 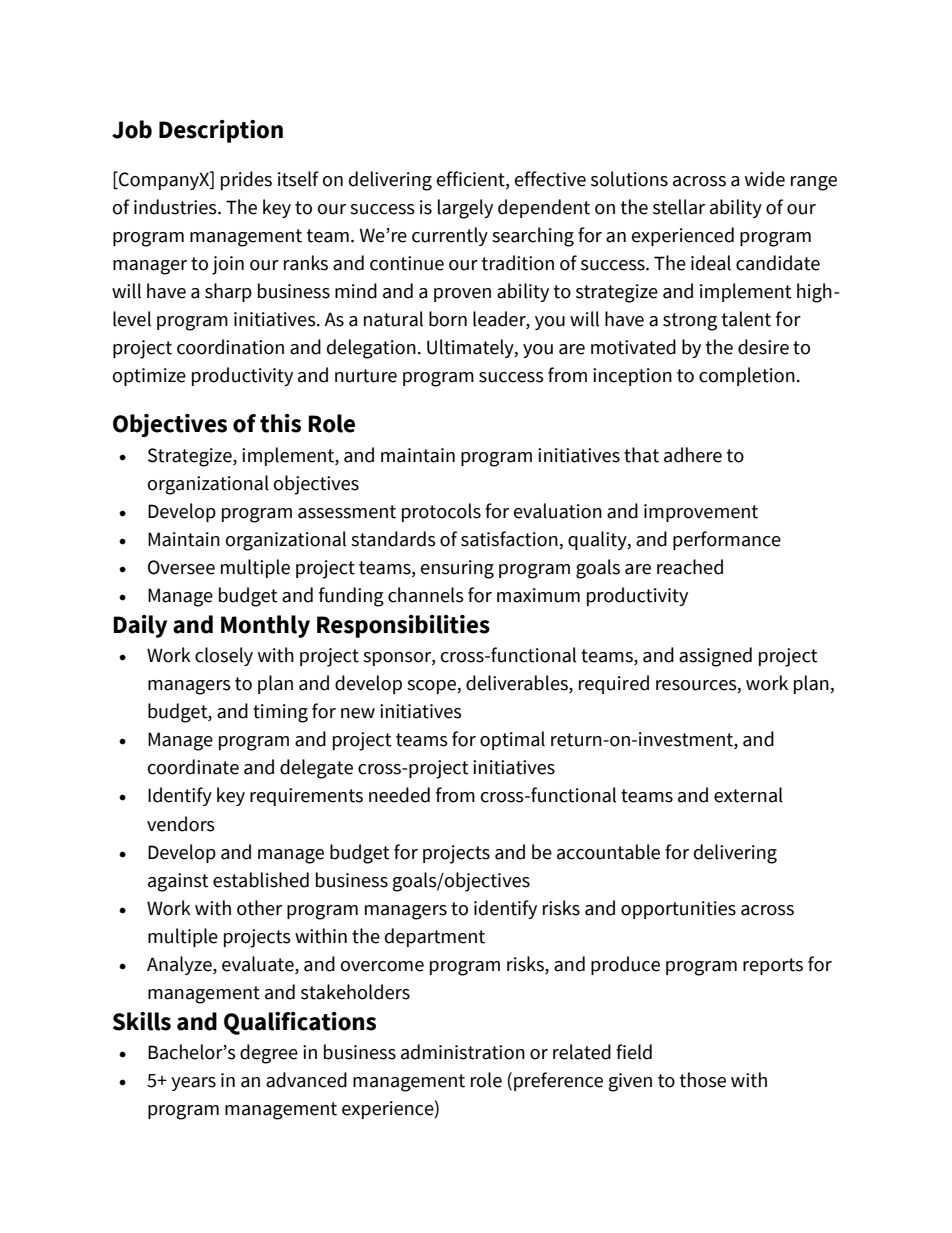 What do you see at coordinates (463, 1052) in the page?
I see `administration` at bounding box center [463, 1052].
